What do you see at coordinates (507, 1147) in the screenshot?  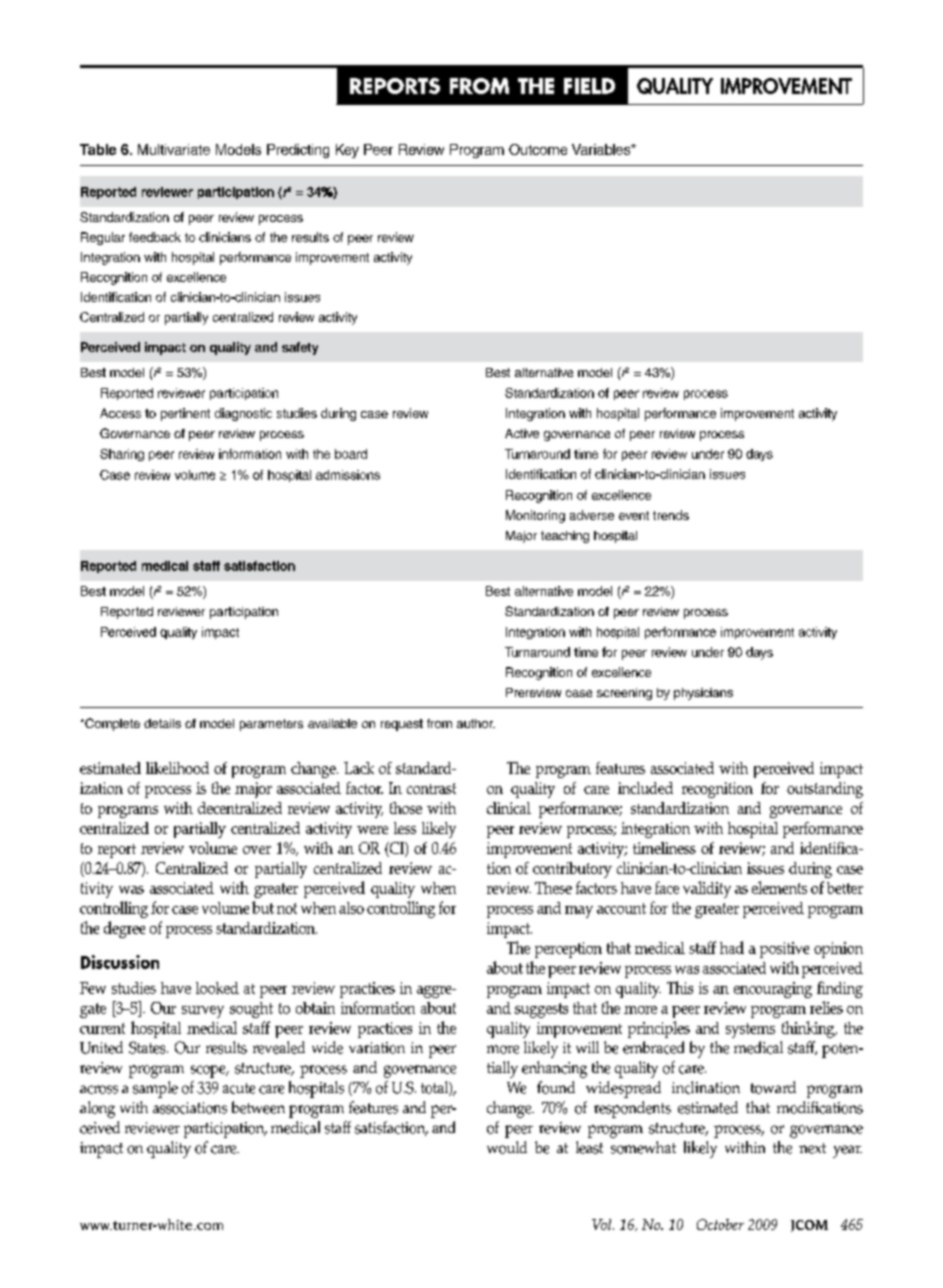 I see `would` at bounding box center [507, 1147].
